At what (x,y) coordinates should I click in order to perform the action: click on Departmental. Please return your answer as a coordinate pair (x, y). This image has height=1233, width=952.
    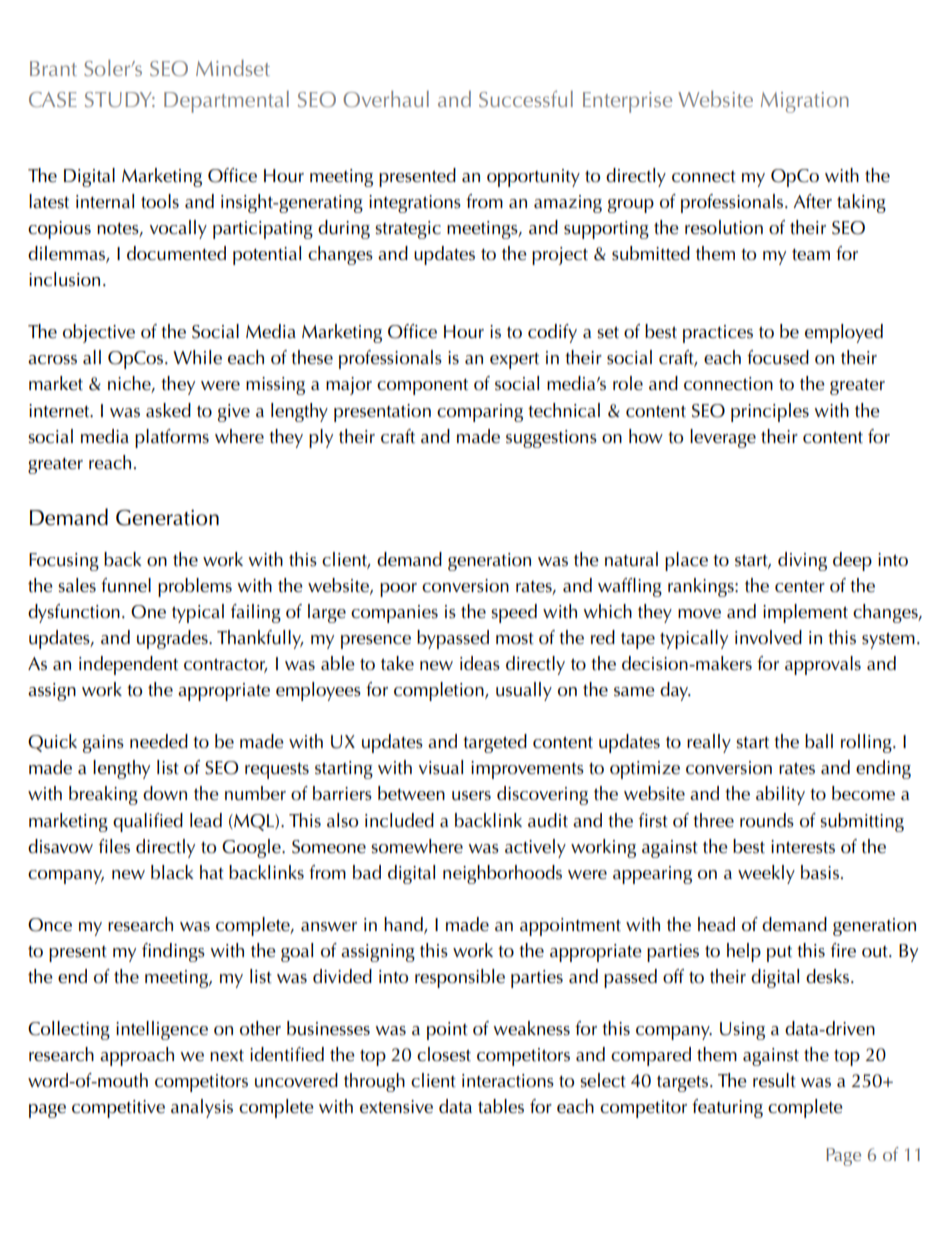
    Looking at the image, I should click on (226, 102).
